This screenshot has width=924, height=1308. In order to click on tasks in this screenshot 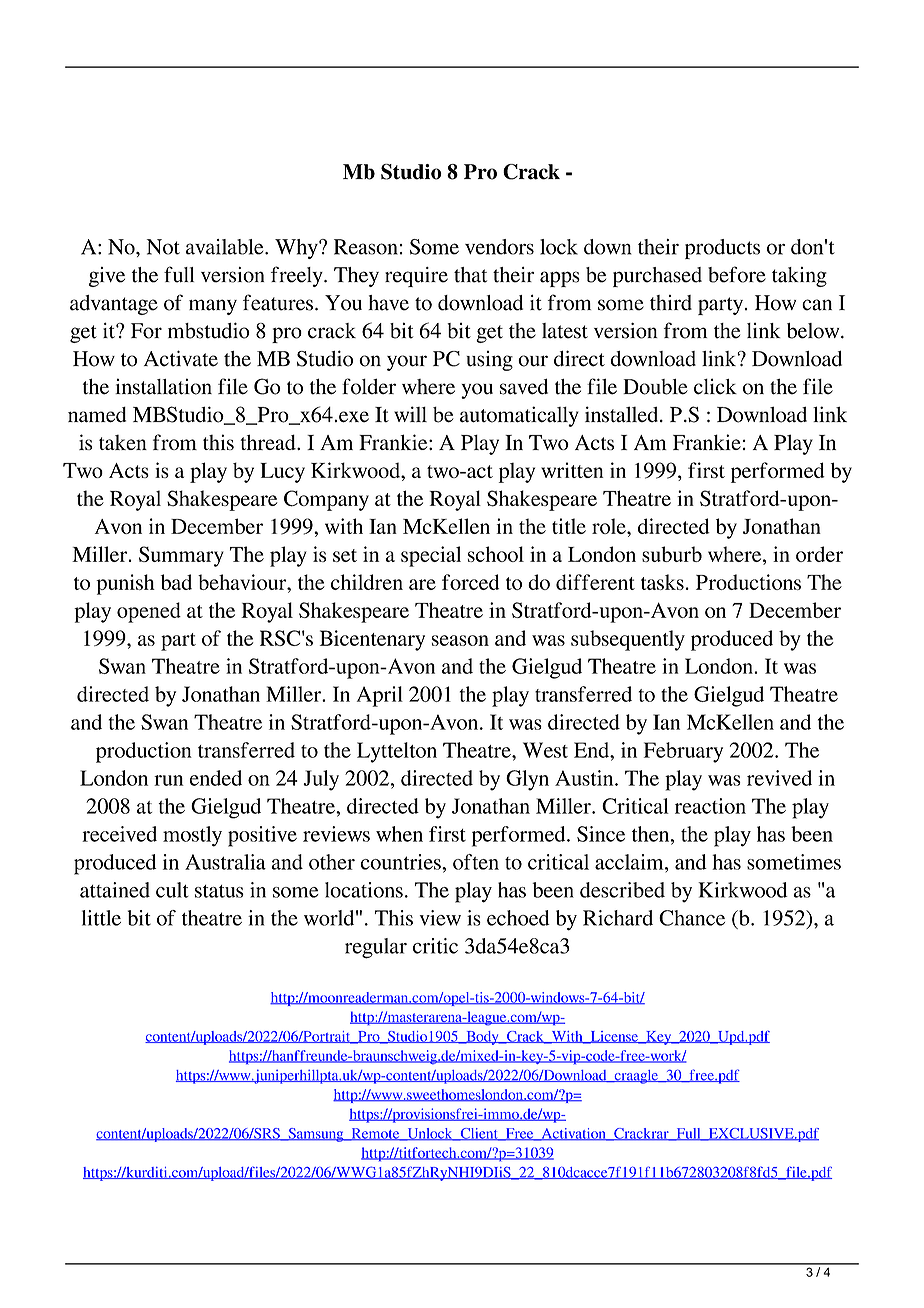, I will do `click(662, 582)`.
